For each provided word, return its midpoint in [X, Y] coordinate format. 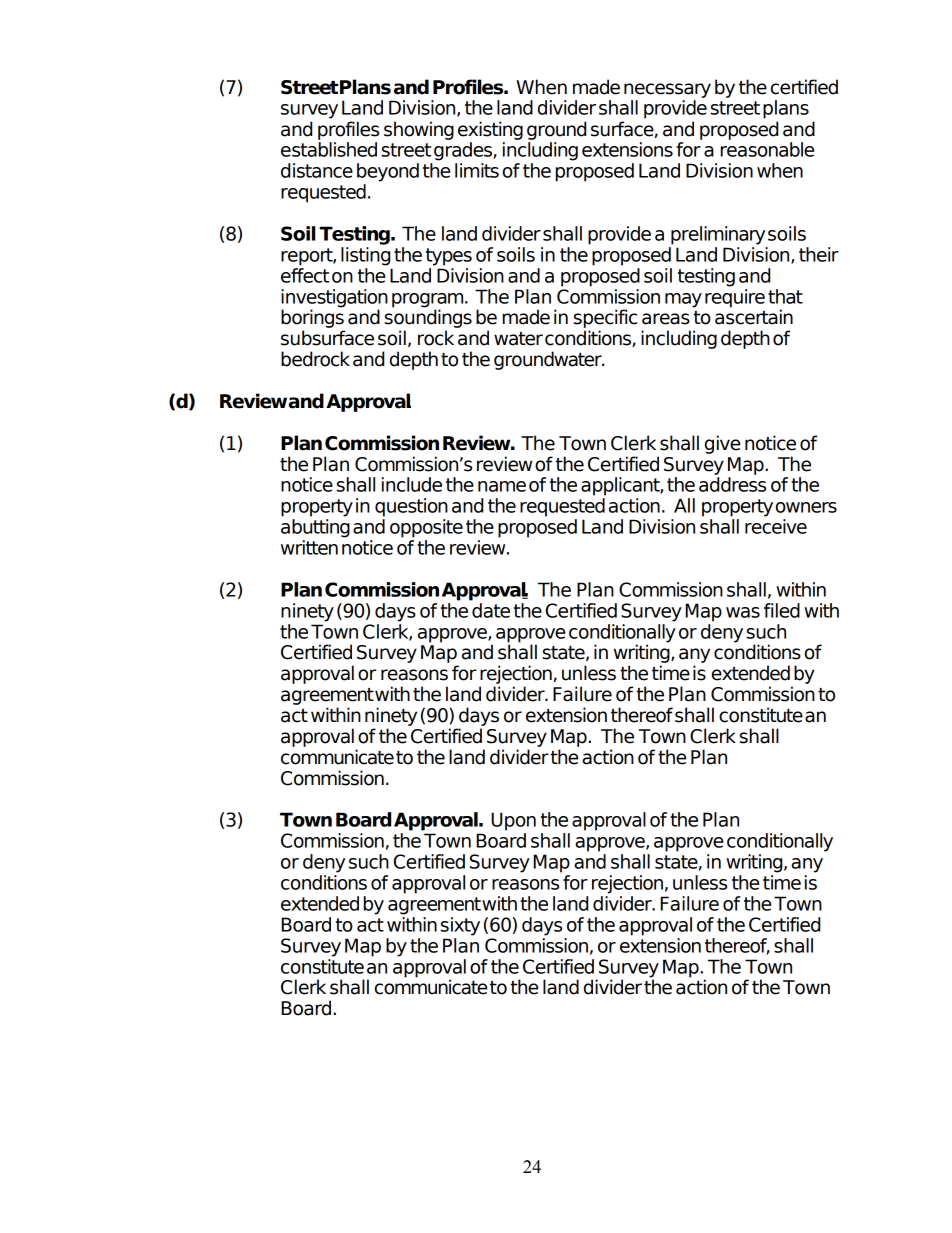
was [743, 612]
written [309, 547]
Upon [513, 821]
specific [605, 318]
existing [490, 130]
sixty [460, 926]
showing [419, 130]
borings [312, 317]
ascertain [754, 316]
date [491, 610]
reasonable [767, 149]
